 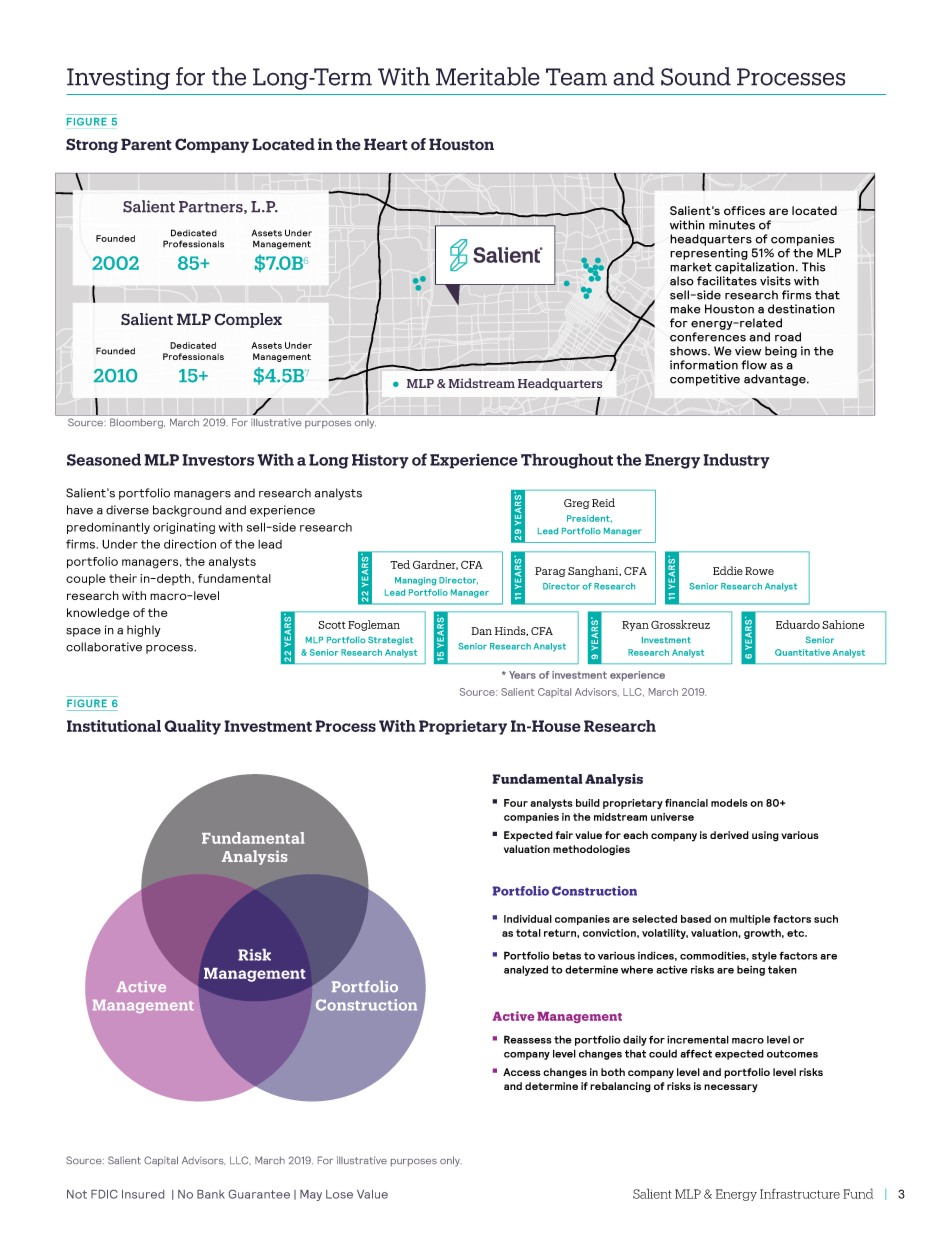 What do you see at coordinates (729, 803) in the screenshot?
I see `models` at bounding box center [729, 803].
